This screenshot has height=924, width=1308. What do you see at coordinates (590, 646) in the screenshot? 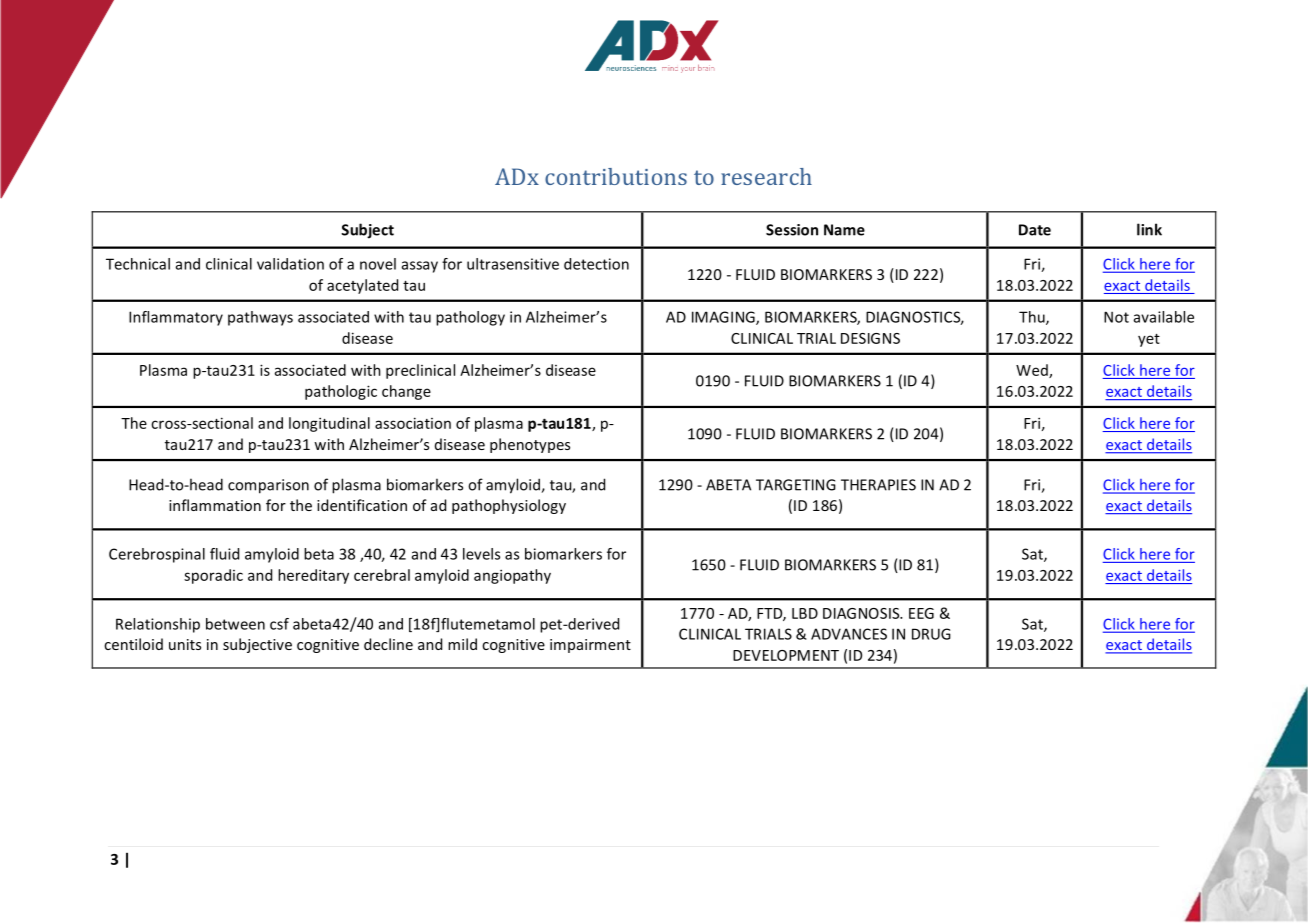
I see `impairment` at bounding box center [590, 646].
